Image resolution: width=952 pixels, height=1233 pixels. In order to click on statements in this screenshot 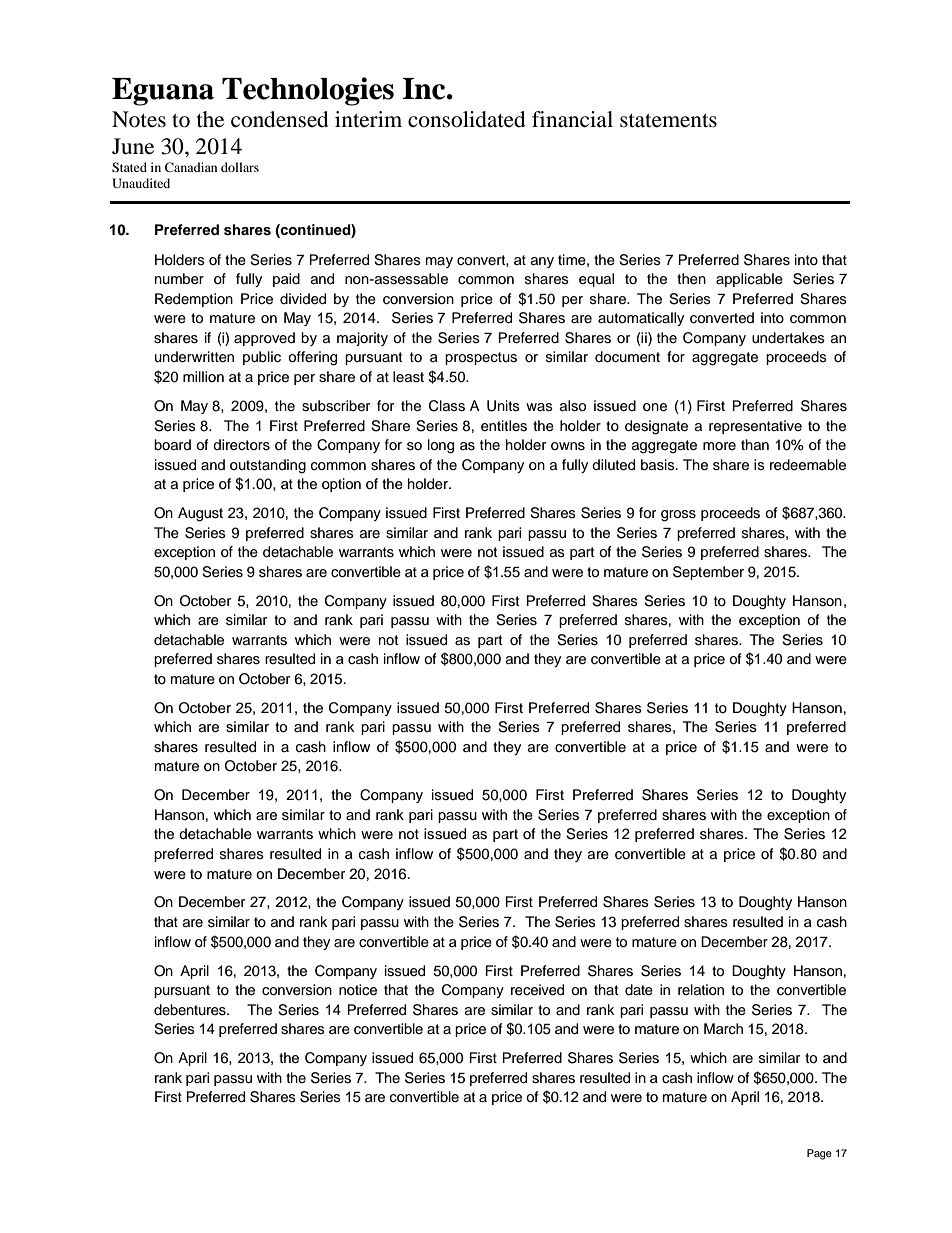, I will do `click(668, 121)`.
